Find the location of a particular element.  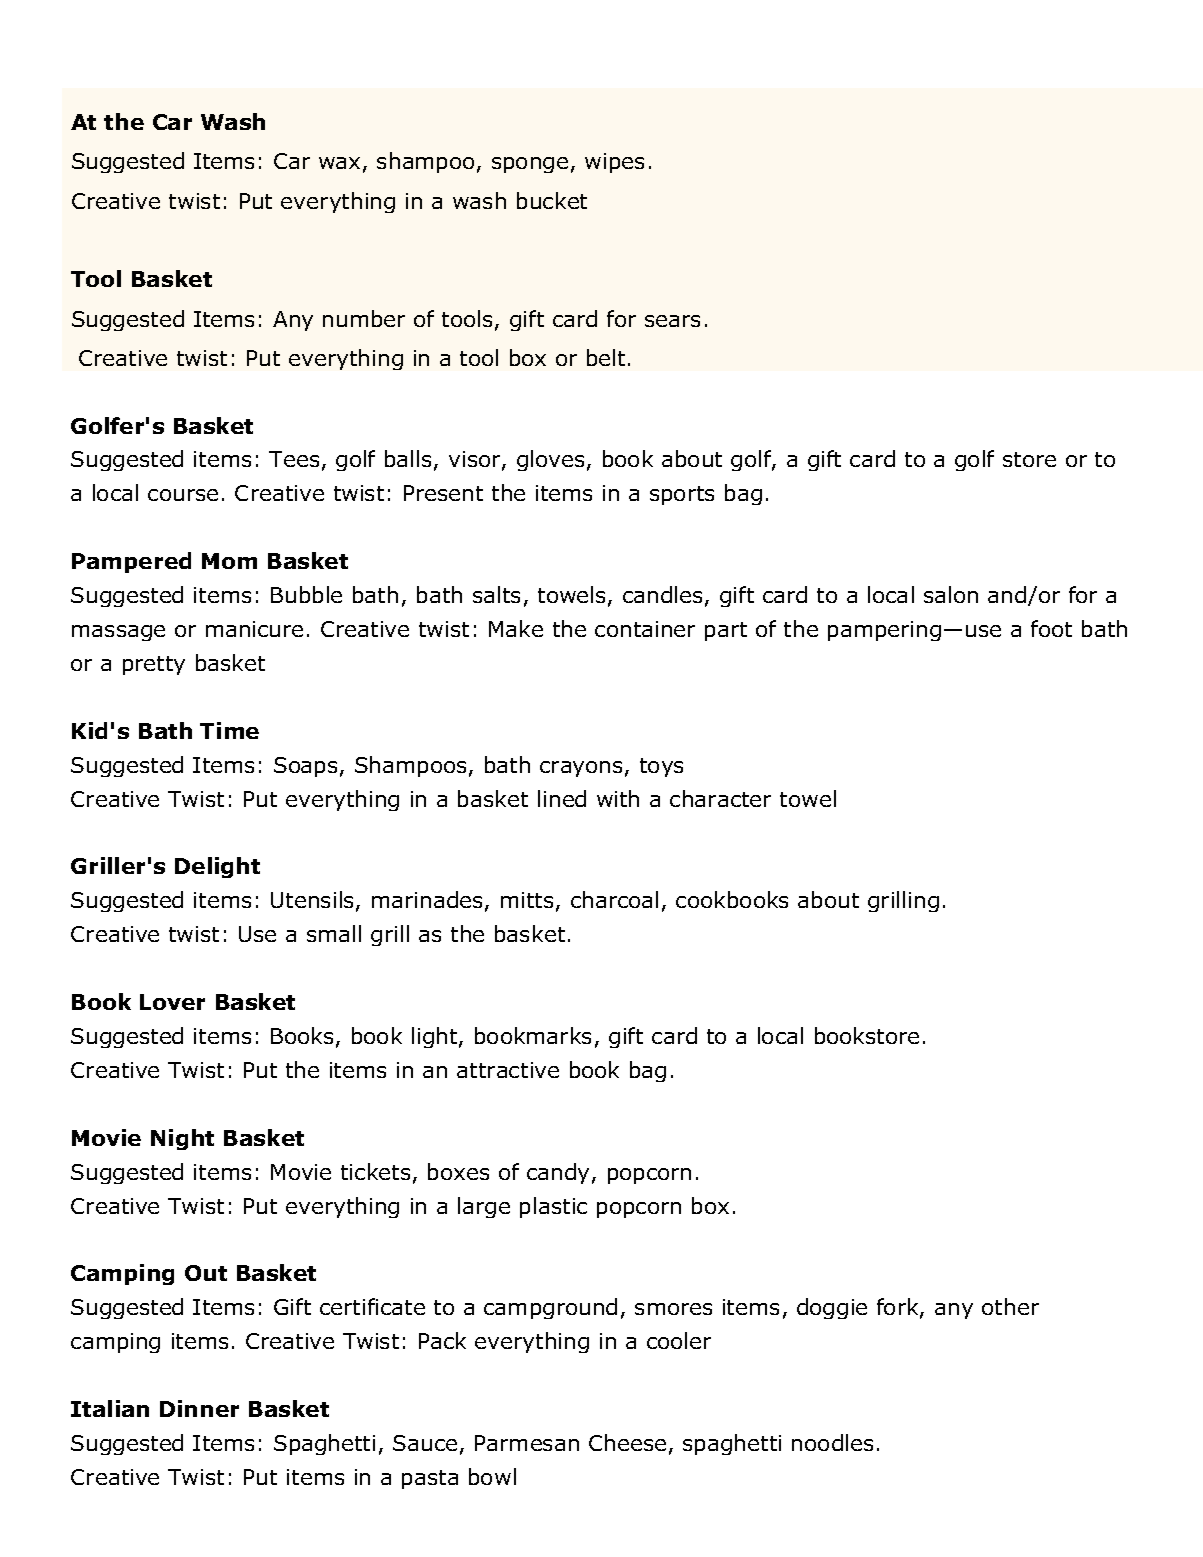

attractive is located at coordinates (508, 1070).
